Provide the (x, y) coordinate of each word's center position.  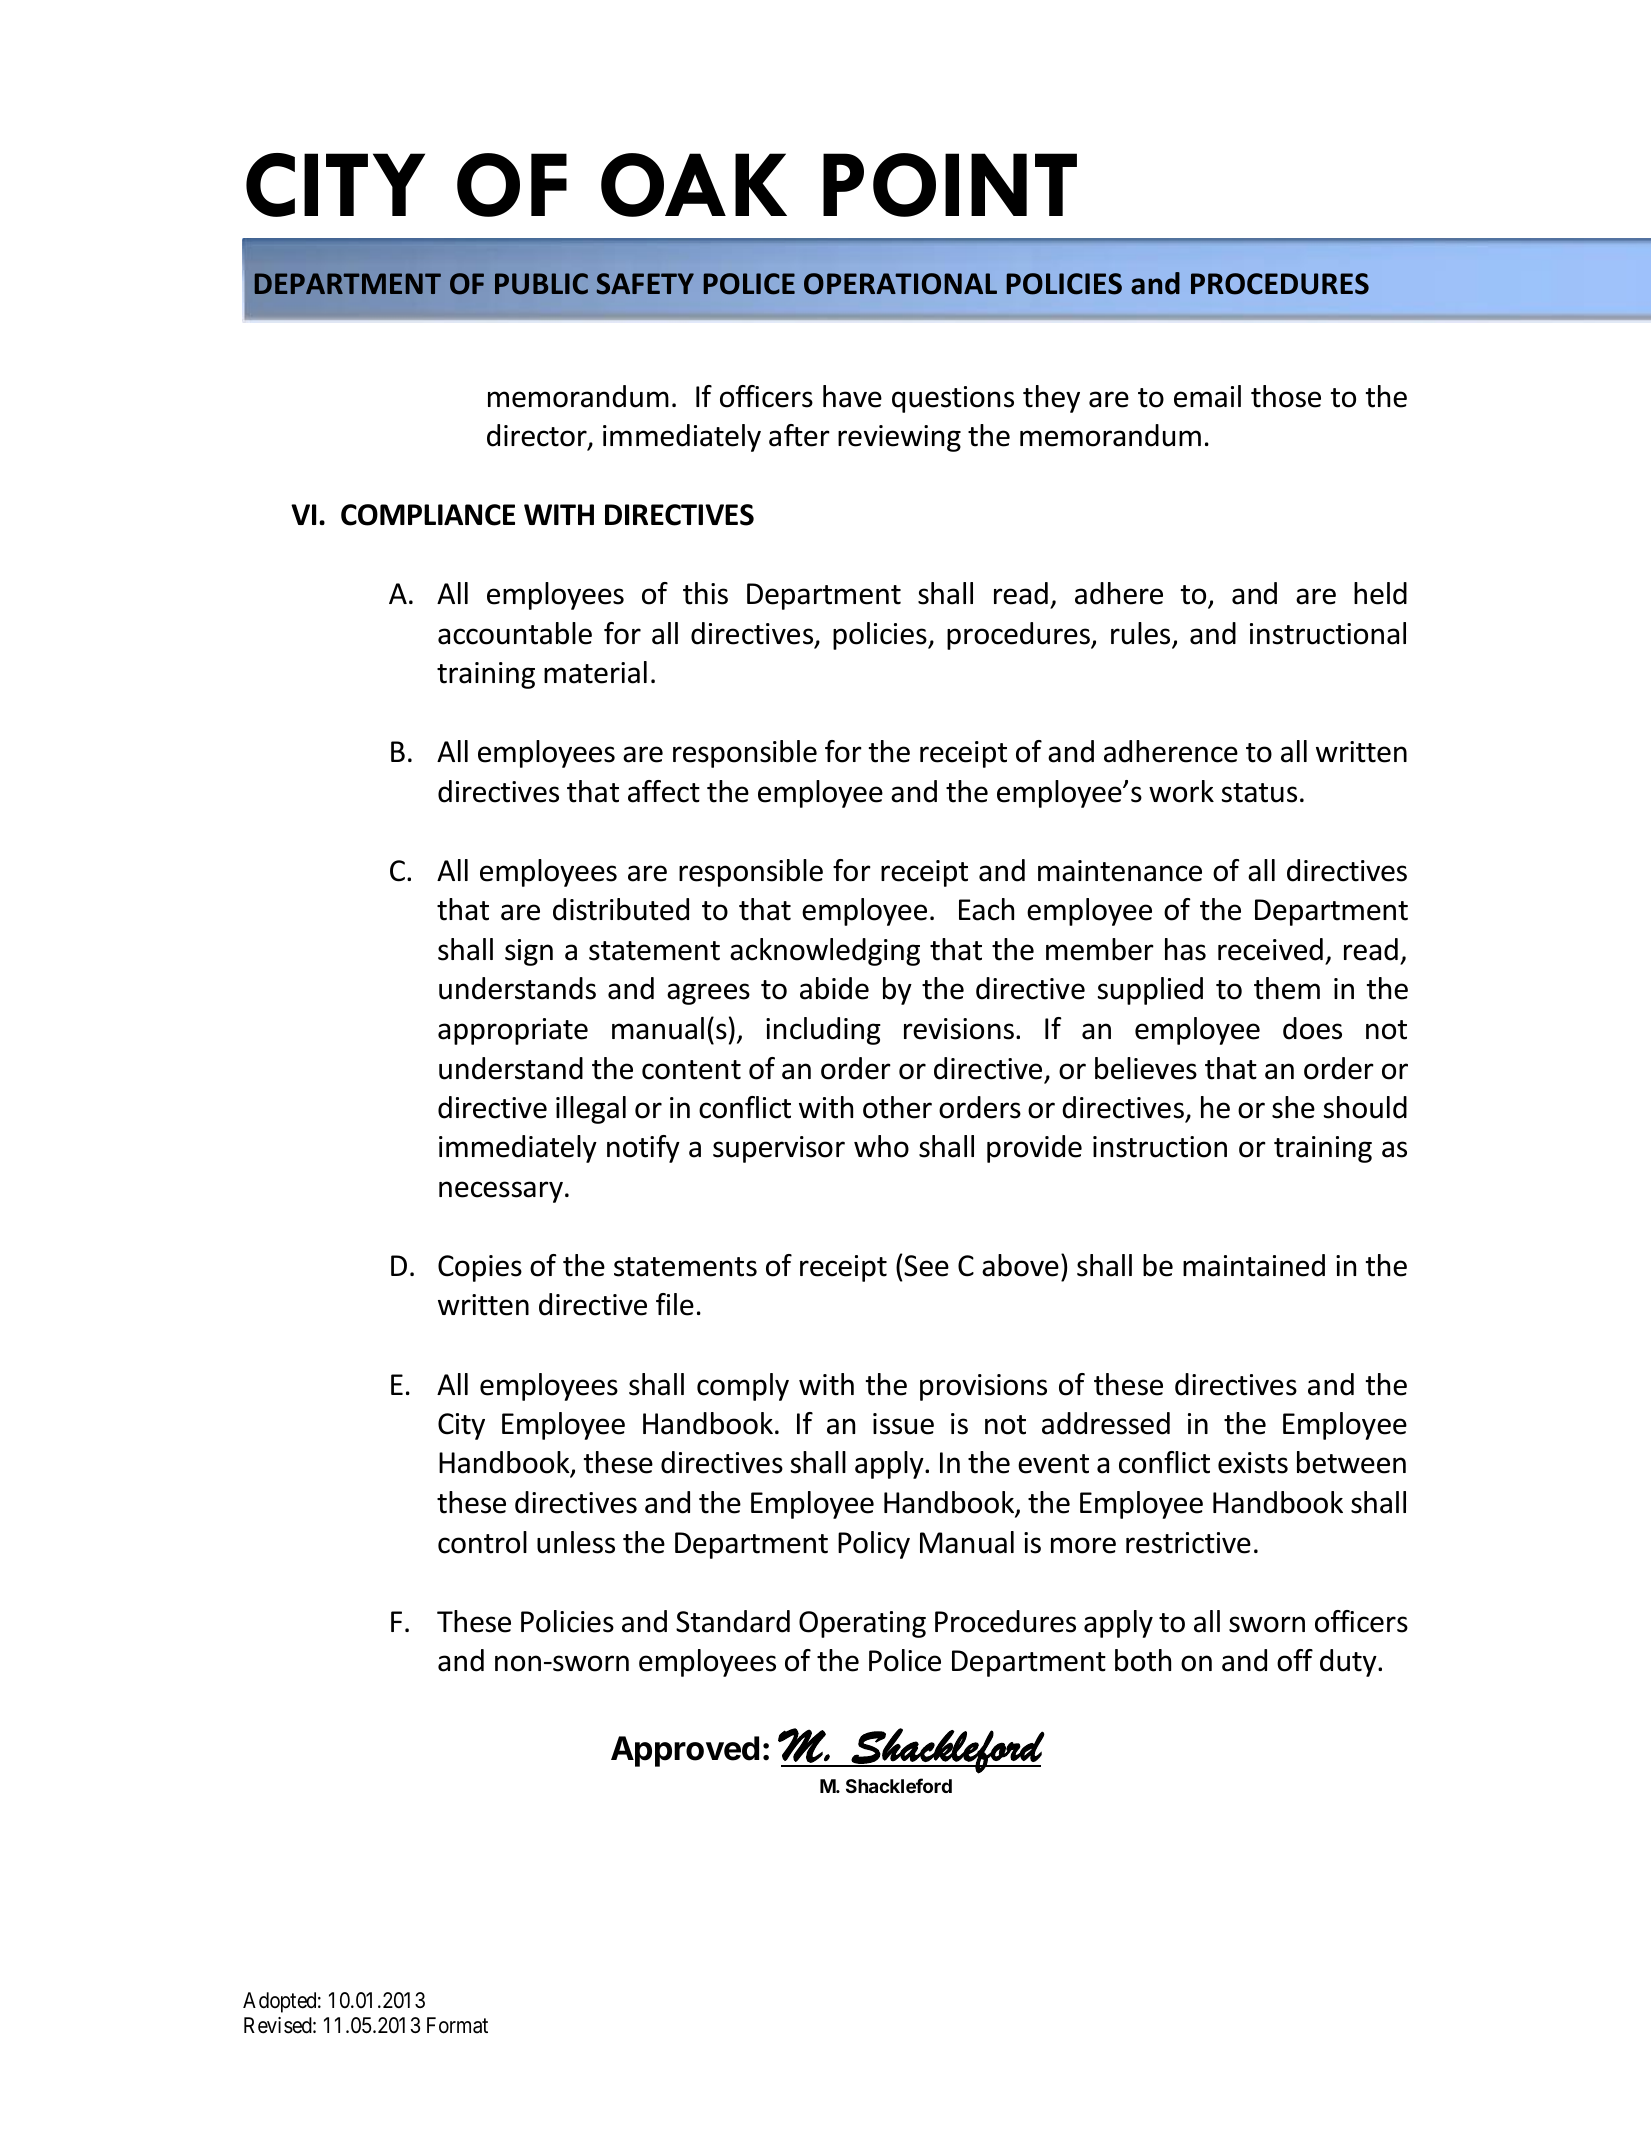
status (1259, 793)
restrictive (1188, 1543)
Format (457, 2025)
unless (576, 1542)
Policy (874, 1545)
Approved (685, 1751)
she (1293, 1107)
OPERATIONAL (900, 284)
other (897, 1107)
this (705, 593)
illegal (591, 1110)
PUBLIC (541, 284)
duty (1349, 1663)
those (1286, 396)
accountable (515, 633)
